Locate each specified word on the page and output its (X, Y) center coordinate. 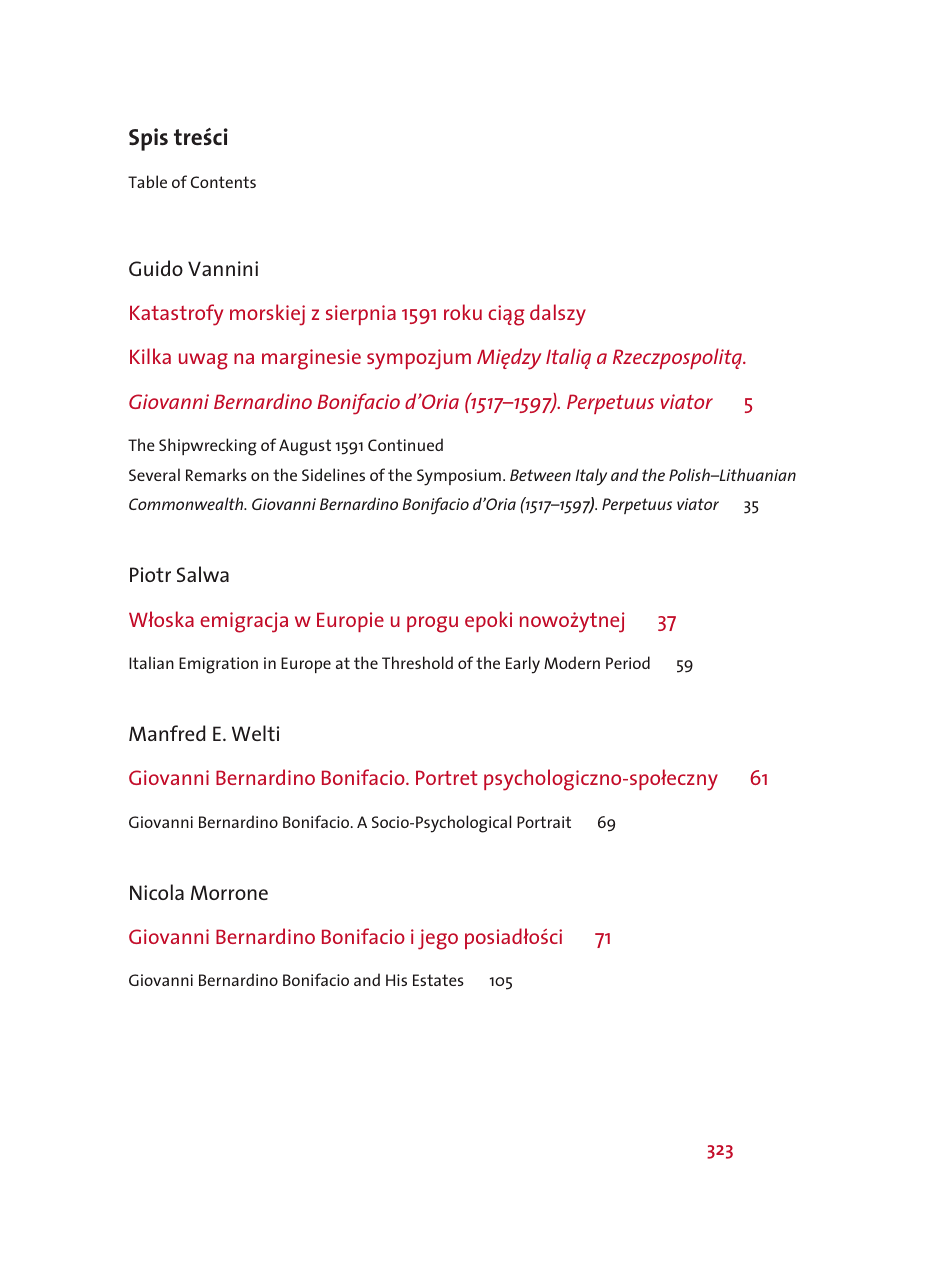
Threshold (417, 662)
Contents (223, 182)
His (396, 980)
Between (540, 475)
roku (463, 312)
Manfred (167, 733)
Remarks (216, 474)
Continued (405, 444)
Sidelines (333, 474)
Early (523, 665)
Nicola (157, 892)
